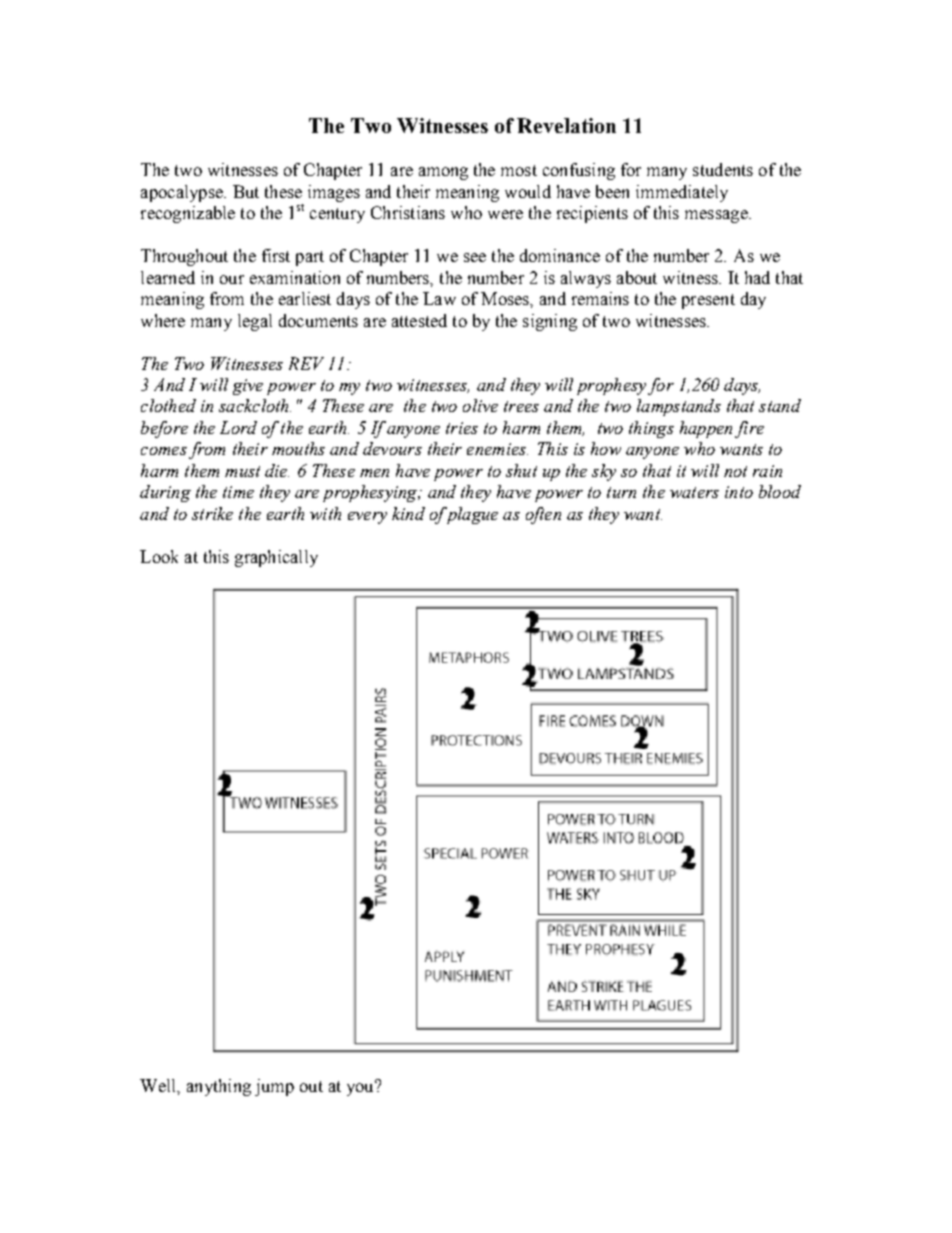  Describe the element at coordinates (470, 515) in the page. I see `plague` at that location.
